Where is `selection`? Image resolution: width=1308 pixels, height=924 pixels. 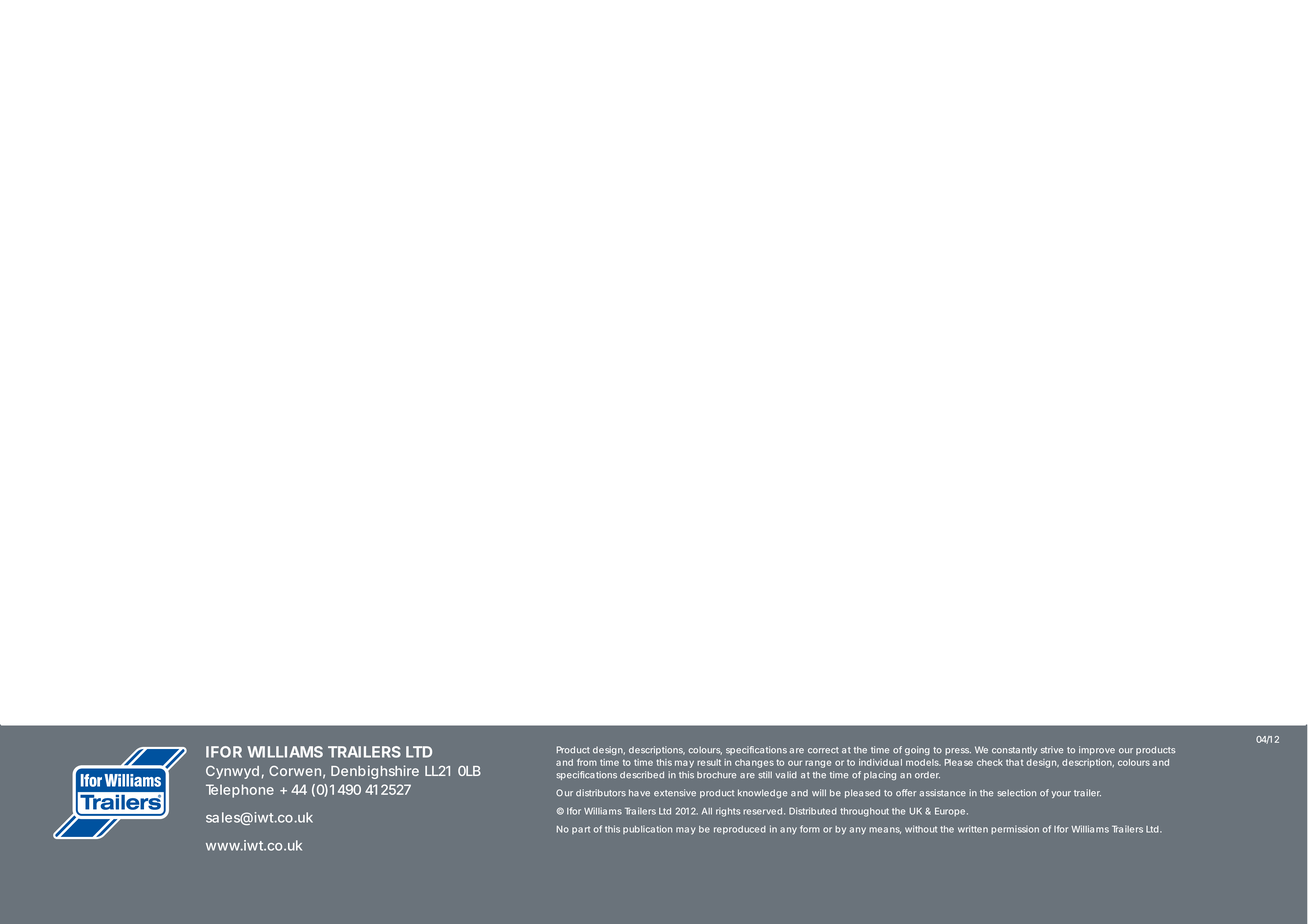 selection is located at coordinates (1016, 793).
